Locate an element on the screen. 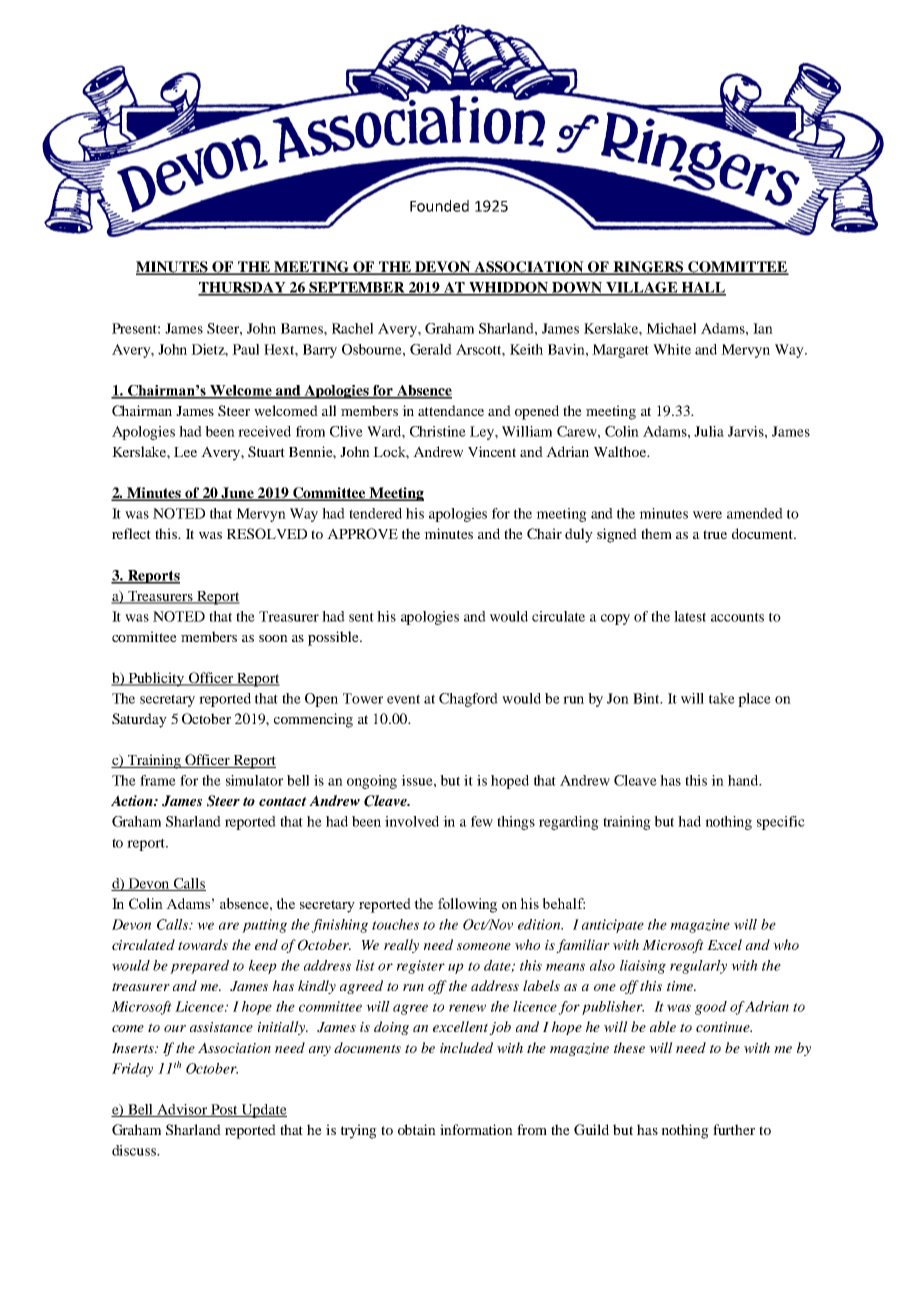  Post is located at coordinates (224, 1110).
